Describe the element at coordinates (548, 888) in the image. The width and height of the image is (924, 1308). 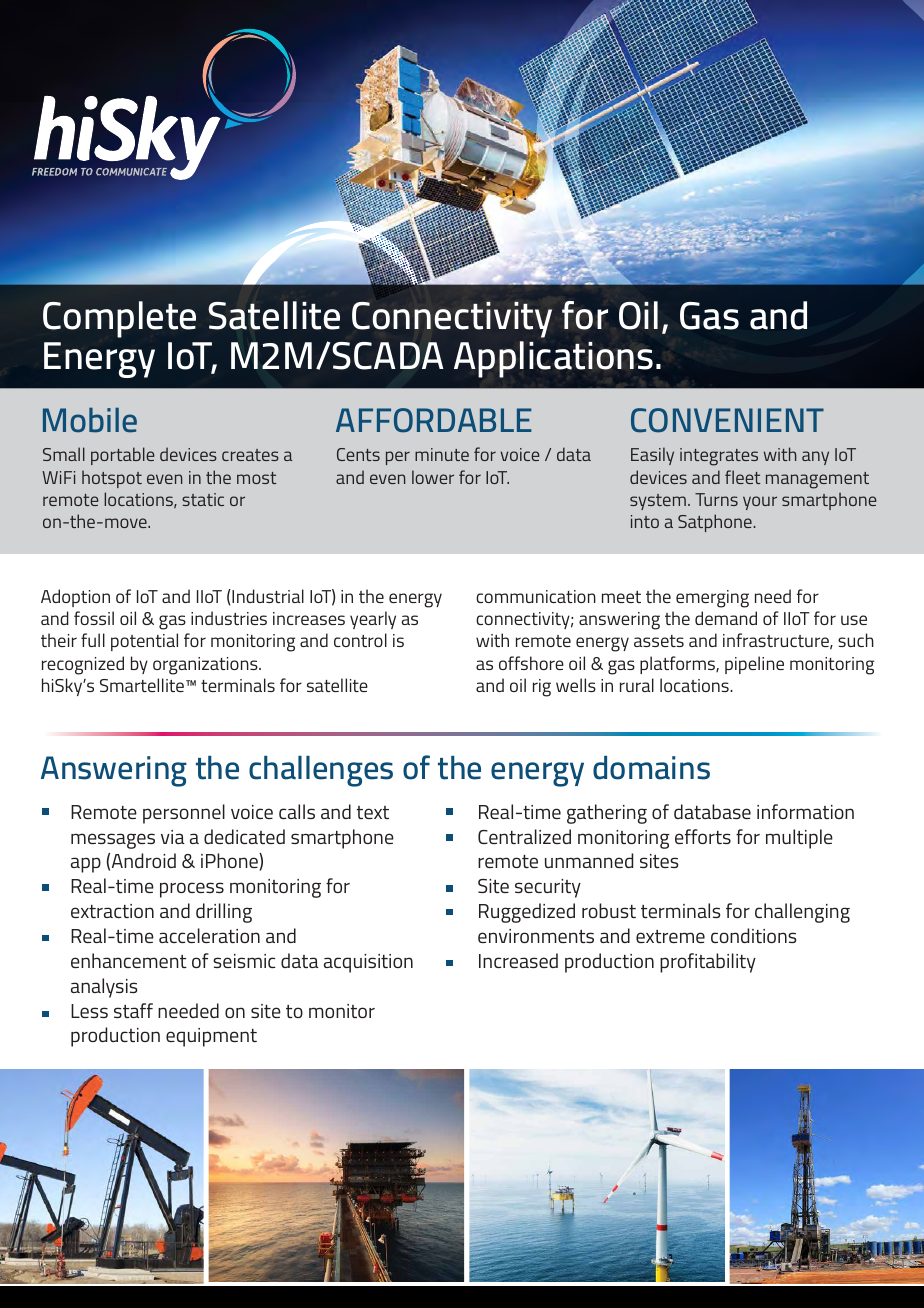
I see `security` at that location.
